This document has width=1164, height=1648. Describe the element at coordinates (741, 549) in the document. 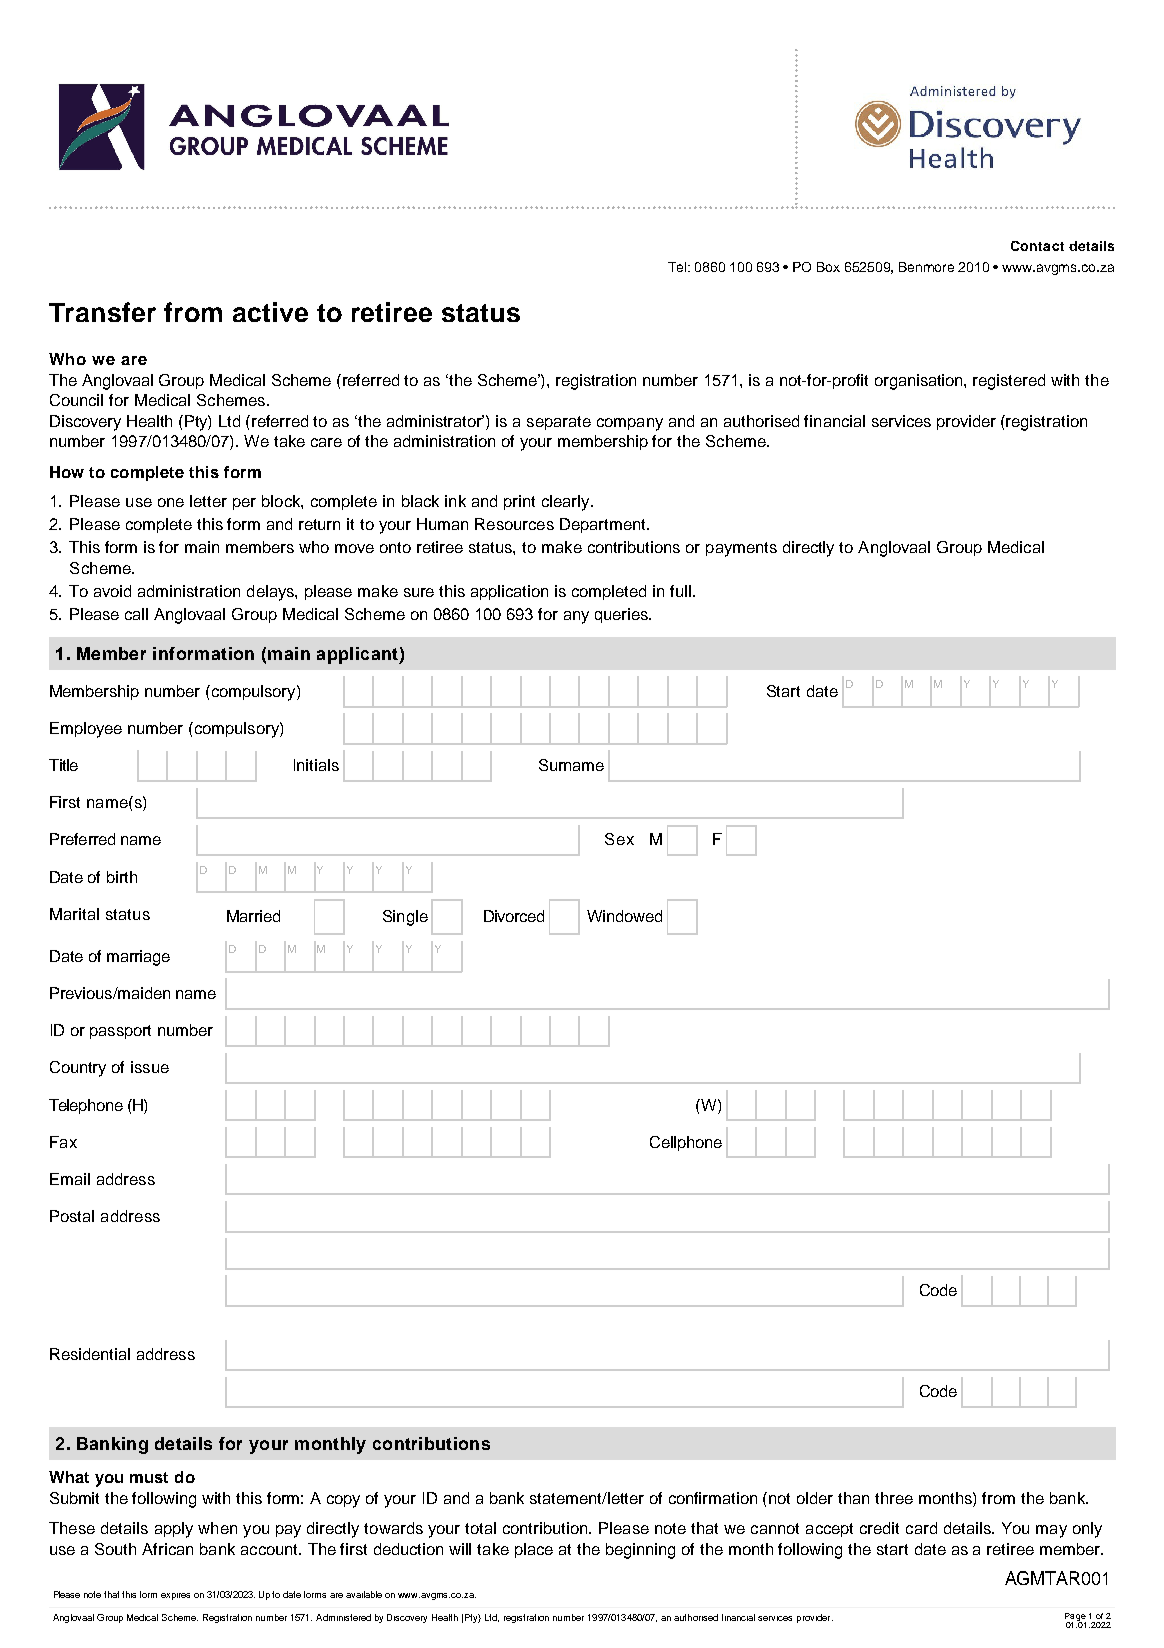

I see `payments` at that location.
